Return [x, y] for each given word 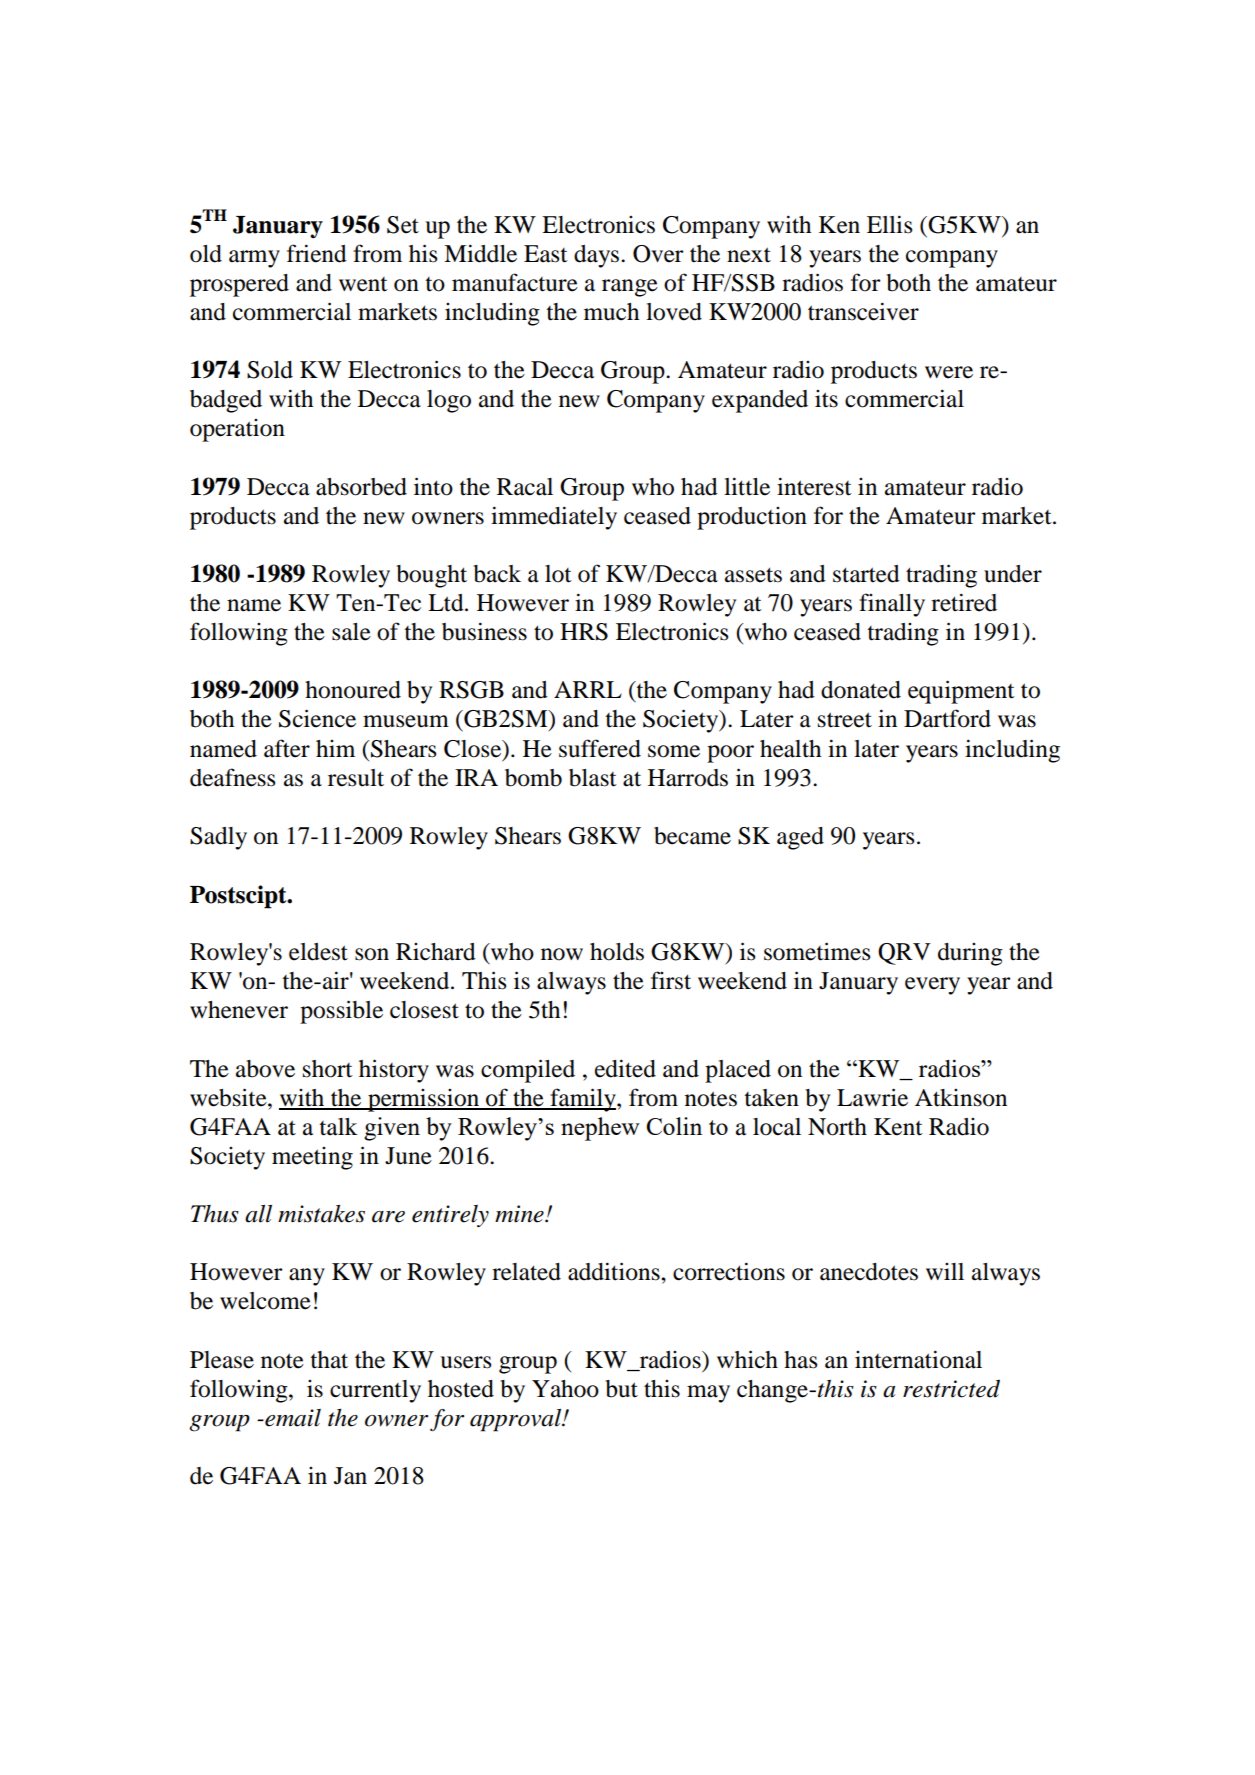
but [622, 1389]
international [918, 1359]
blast [593, 778]
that [329, 1360]
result [356, 778]
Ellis [889, 224]
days [598, 256]
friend [317, 253]
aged [800, 838]
